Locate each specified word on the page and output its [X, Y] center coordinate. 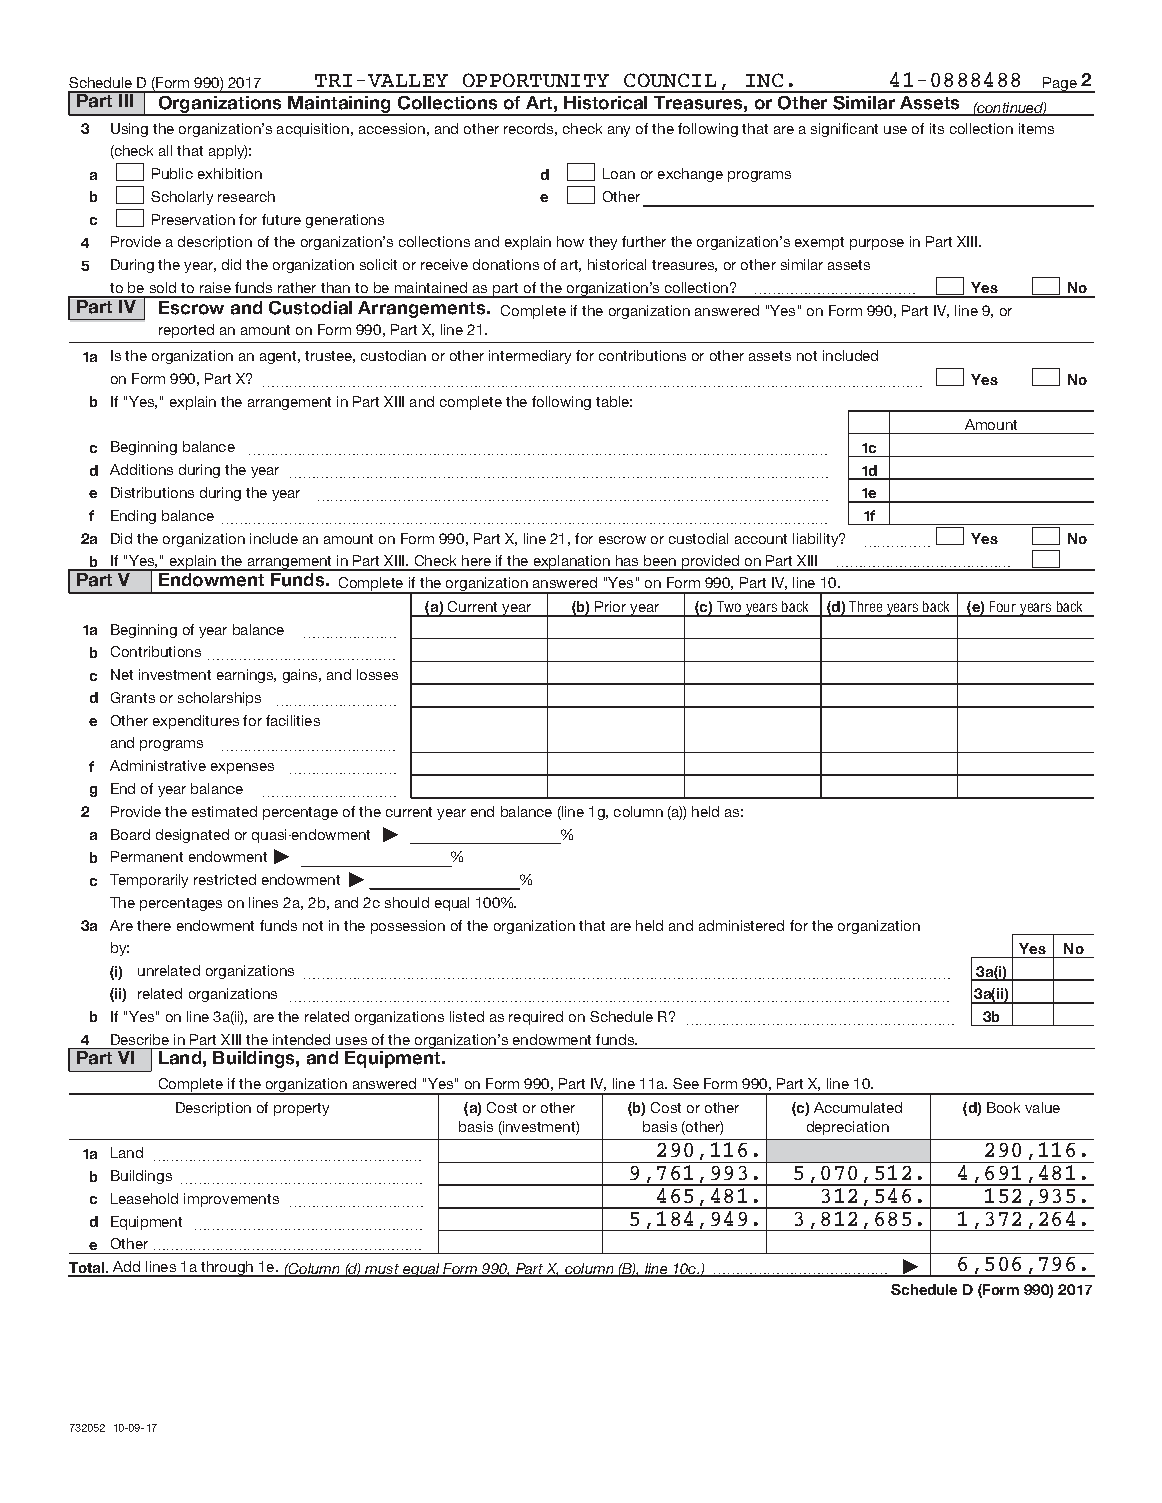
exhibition [230, 173]
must [382, 1270]
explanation [572, 563]
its [937, 128]
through [227, 1269]
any [619, 131]
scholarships [219, 699]
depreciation [848, 1128]
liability [817, 540]
